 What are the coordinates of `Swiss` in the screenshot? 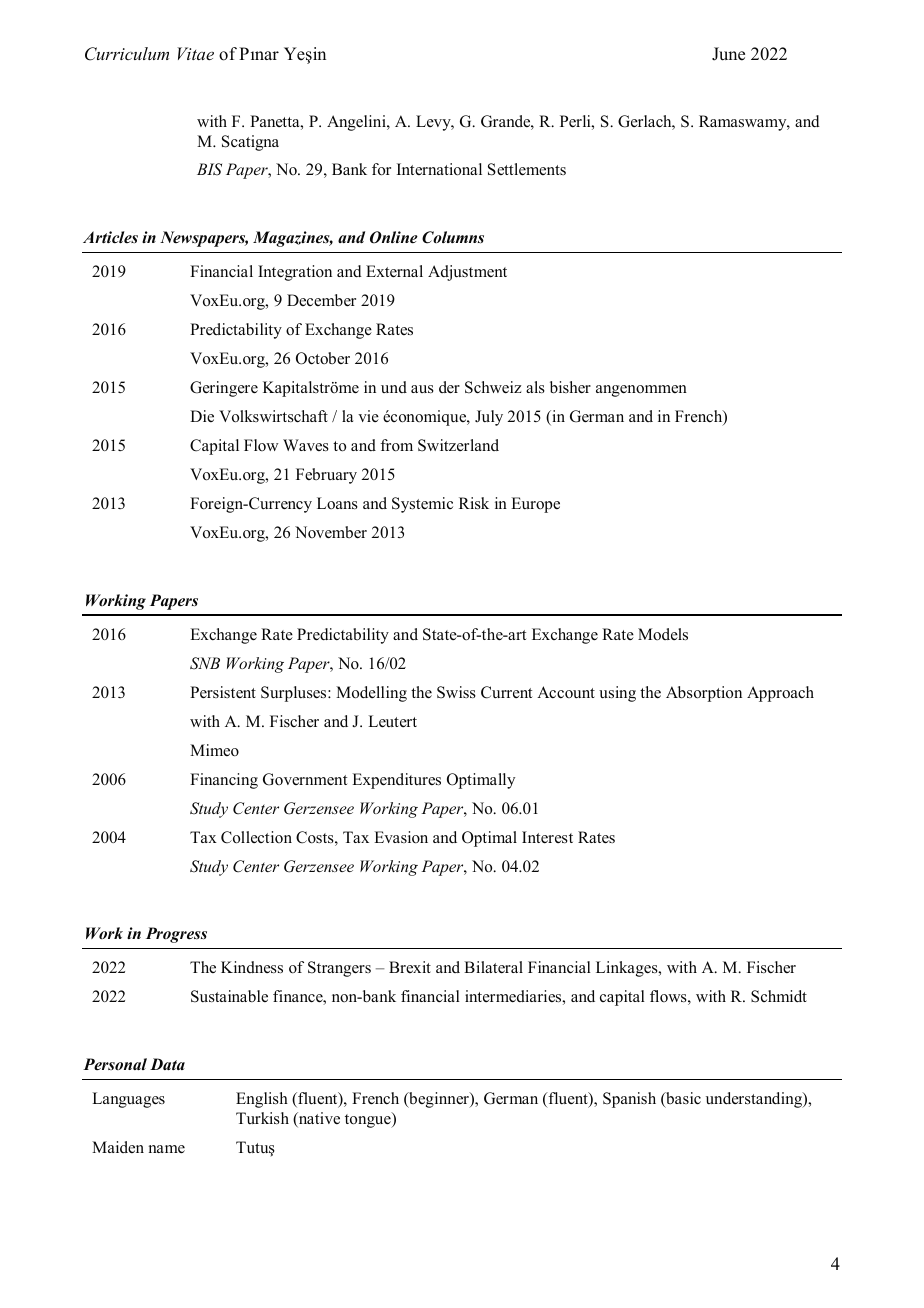 It's located at (456, 692).
